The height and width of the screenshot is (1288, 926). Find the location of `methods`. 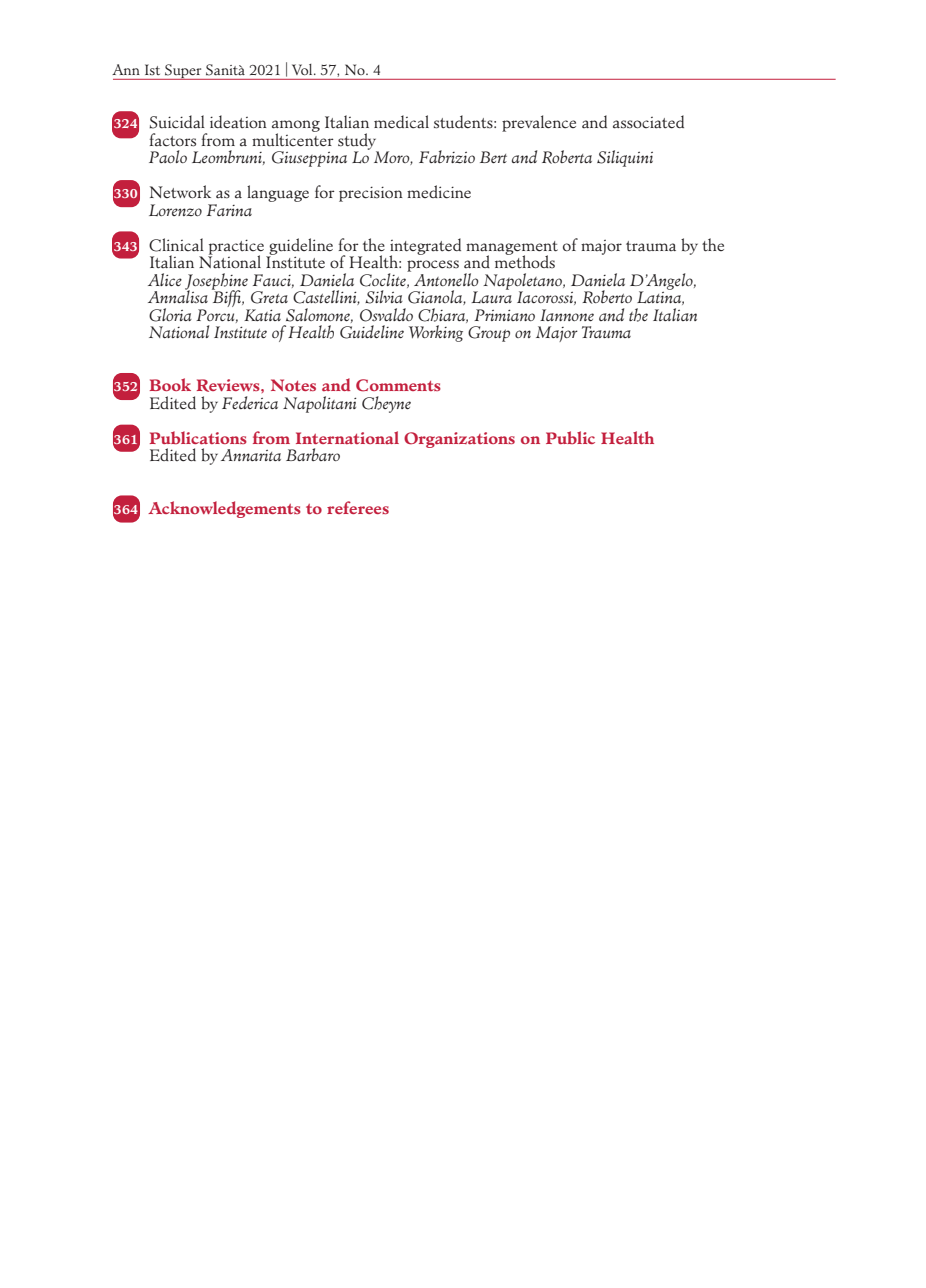

methods is located at coordinates (525, 261).
